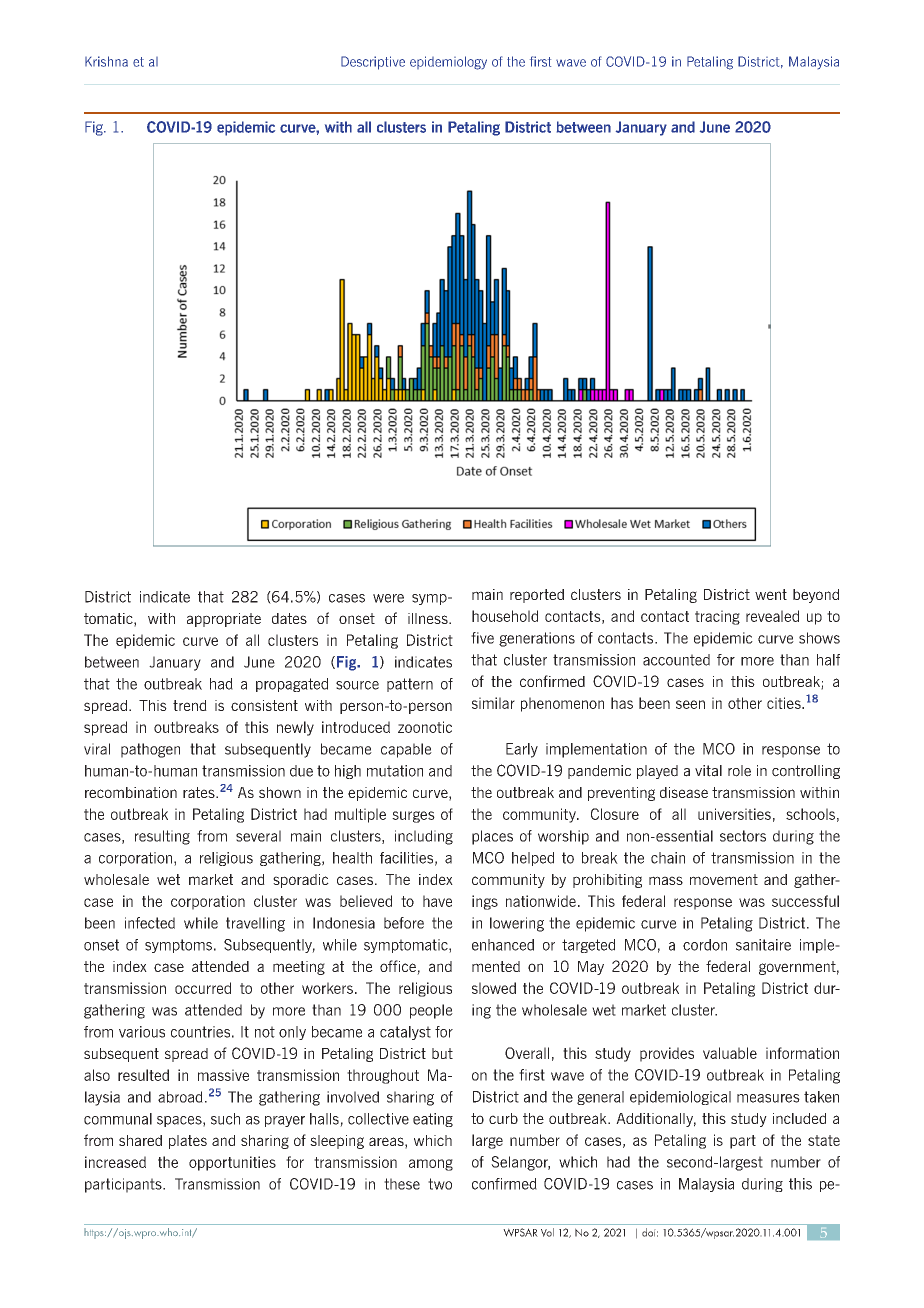  Describe the element at coordinates (224, 620) in the page. I see `appropriate` at that location.
